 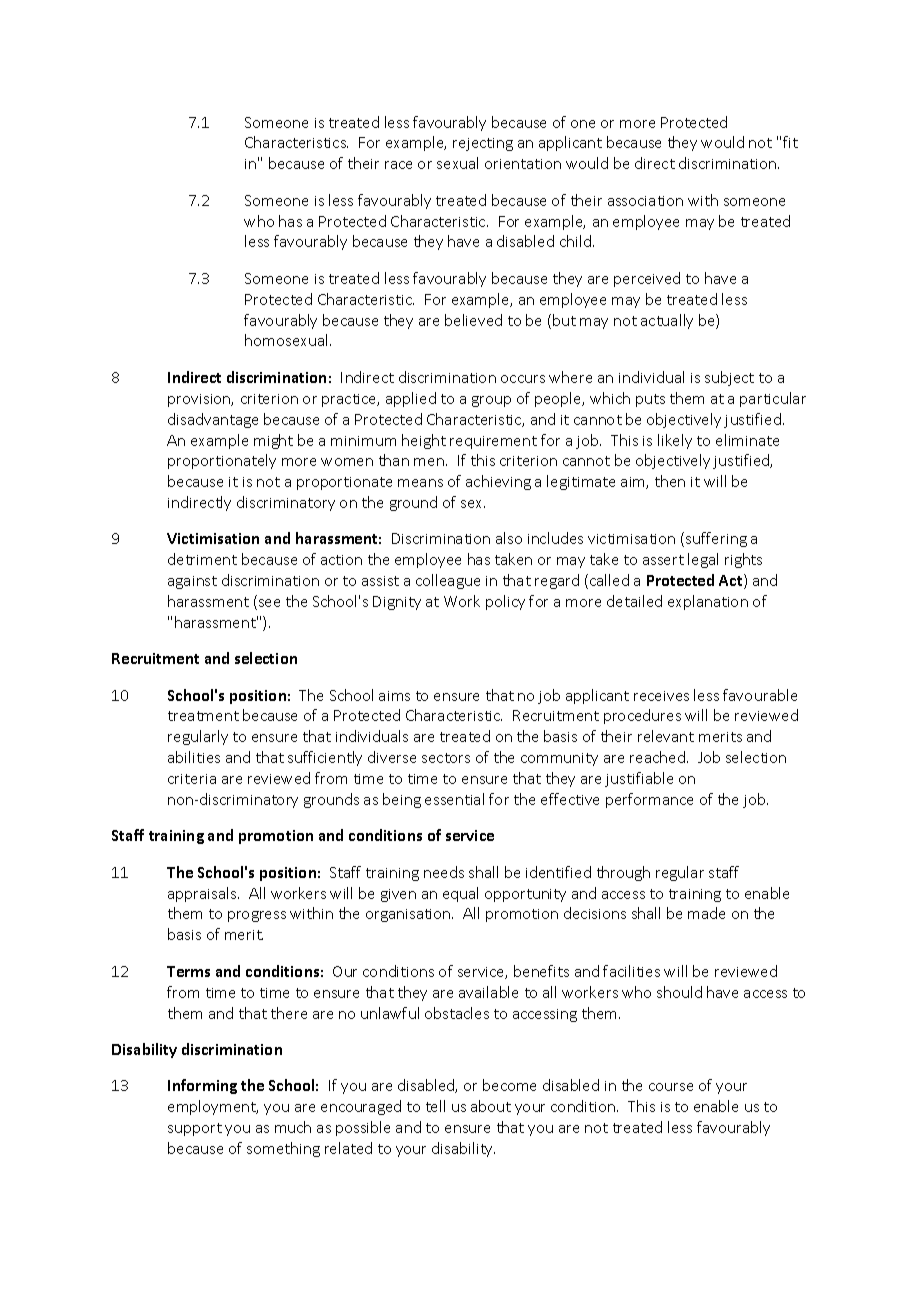 I want to click on policy, so click(x=505, y=602).
